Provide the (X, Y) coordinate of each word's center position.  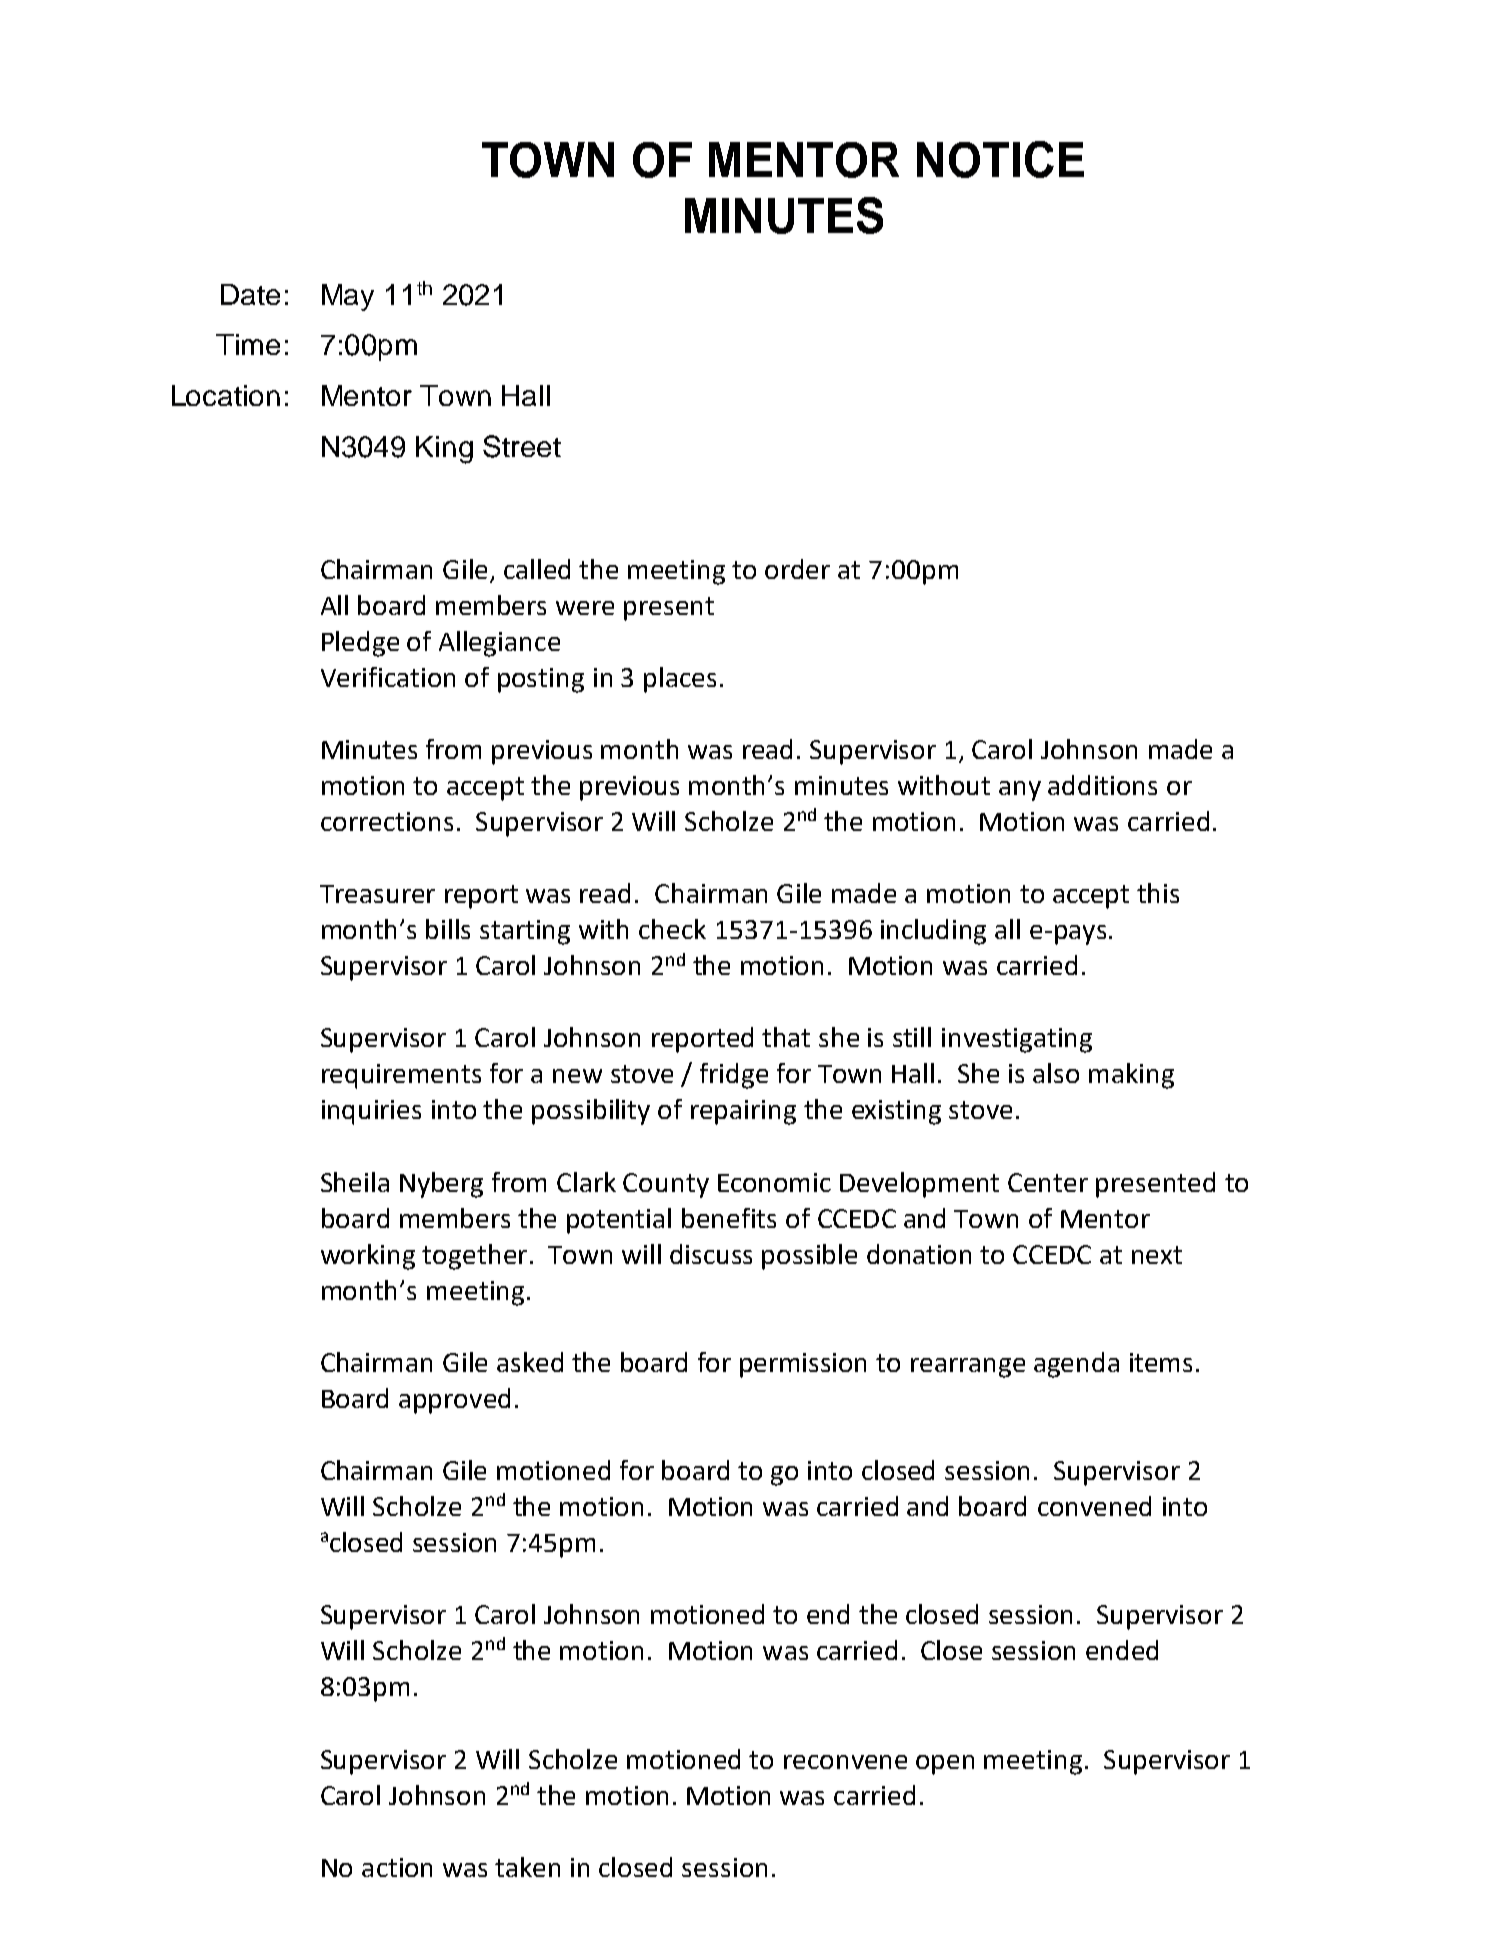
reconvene (845, 1762)
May (348, 297)
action (397, 1867)
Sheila (355, 1182)
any (1020, 791)
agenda (1076, 1365)
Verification (388, 677)
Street (522, 446)
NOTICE (1000, 159)
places (680, 680)
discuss (711, 1254)
